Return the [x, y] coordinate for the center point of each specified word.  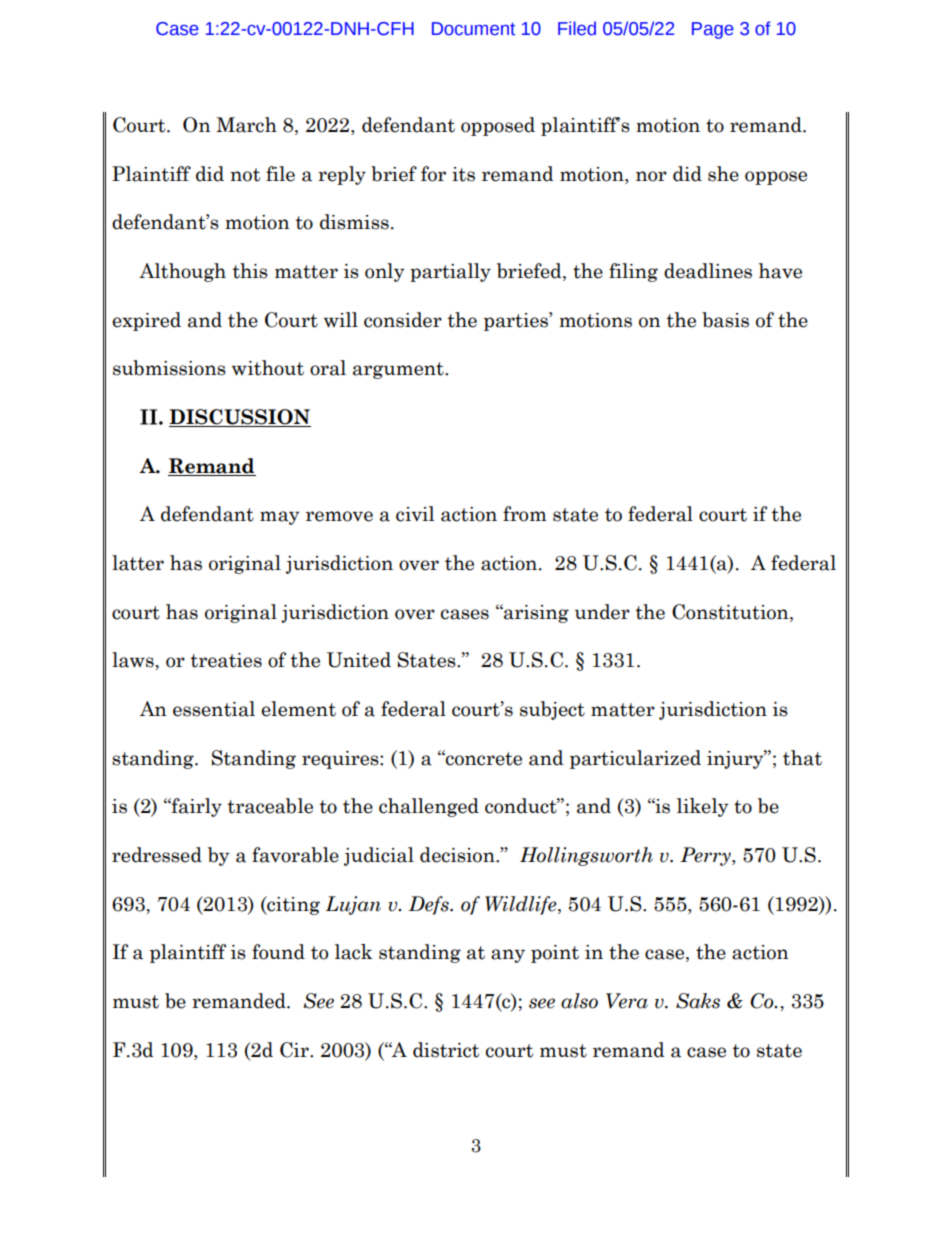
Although [182, 272]
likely [702, 807]
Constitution [731, 613]
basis [725, 320]
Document [473, 29]
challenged [429, 807]
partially [450, 272]
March [246, 125]
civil [415, 514]
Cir [295, 1050]
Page [713, 30]
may [279, 518]
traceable [270, 806]
